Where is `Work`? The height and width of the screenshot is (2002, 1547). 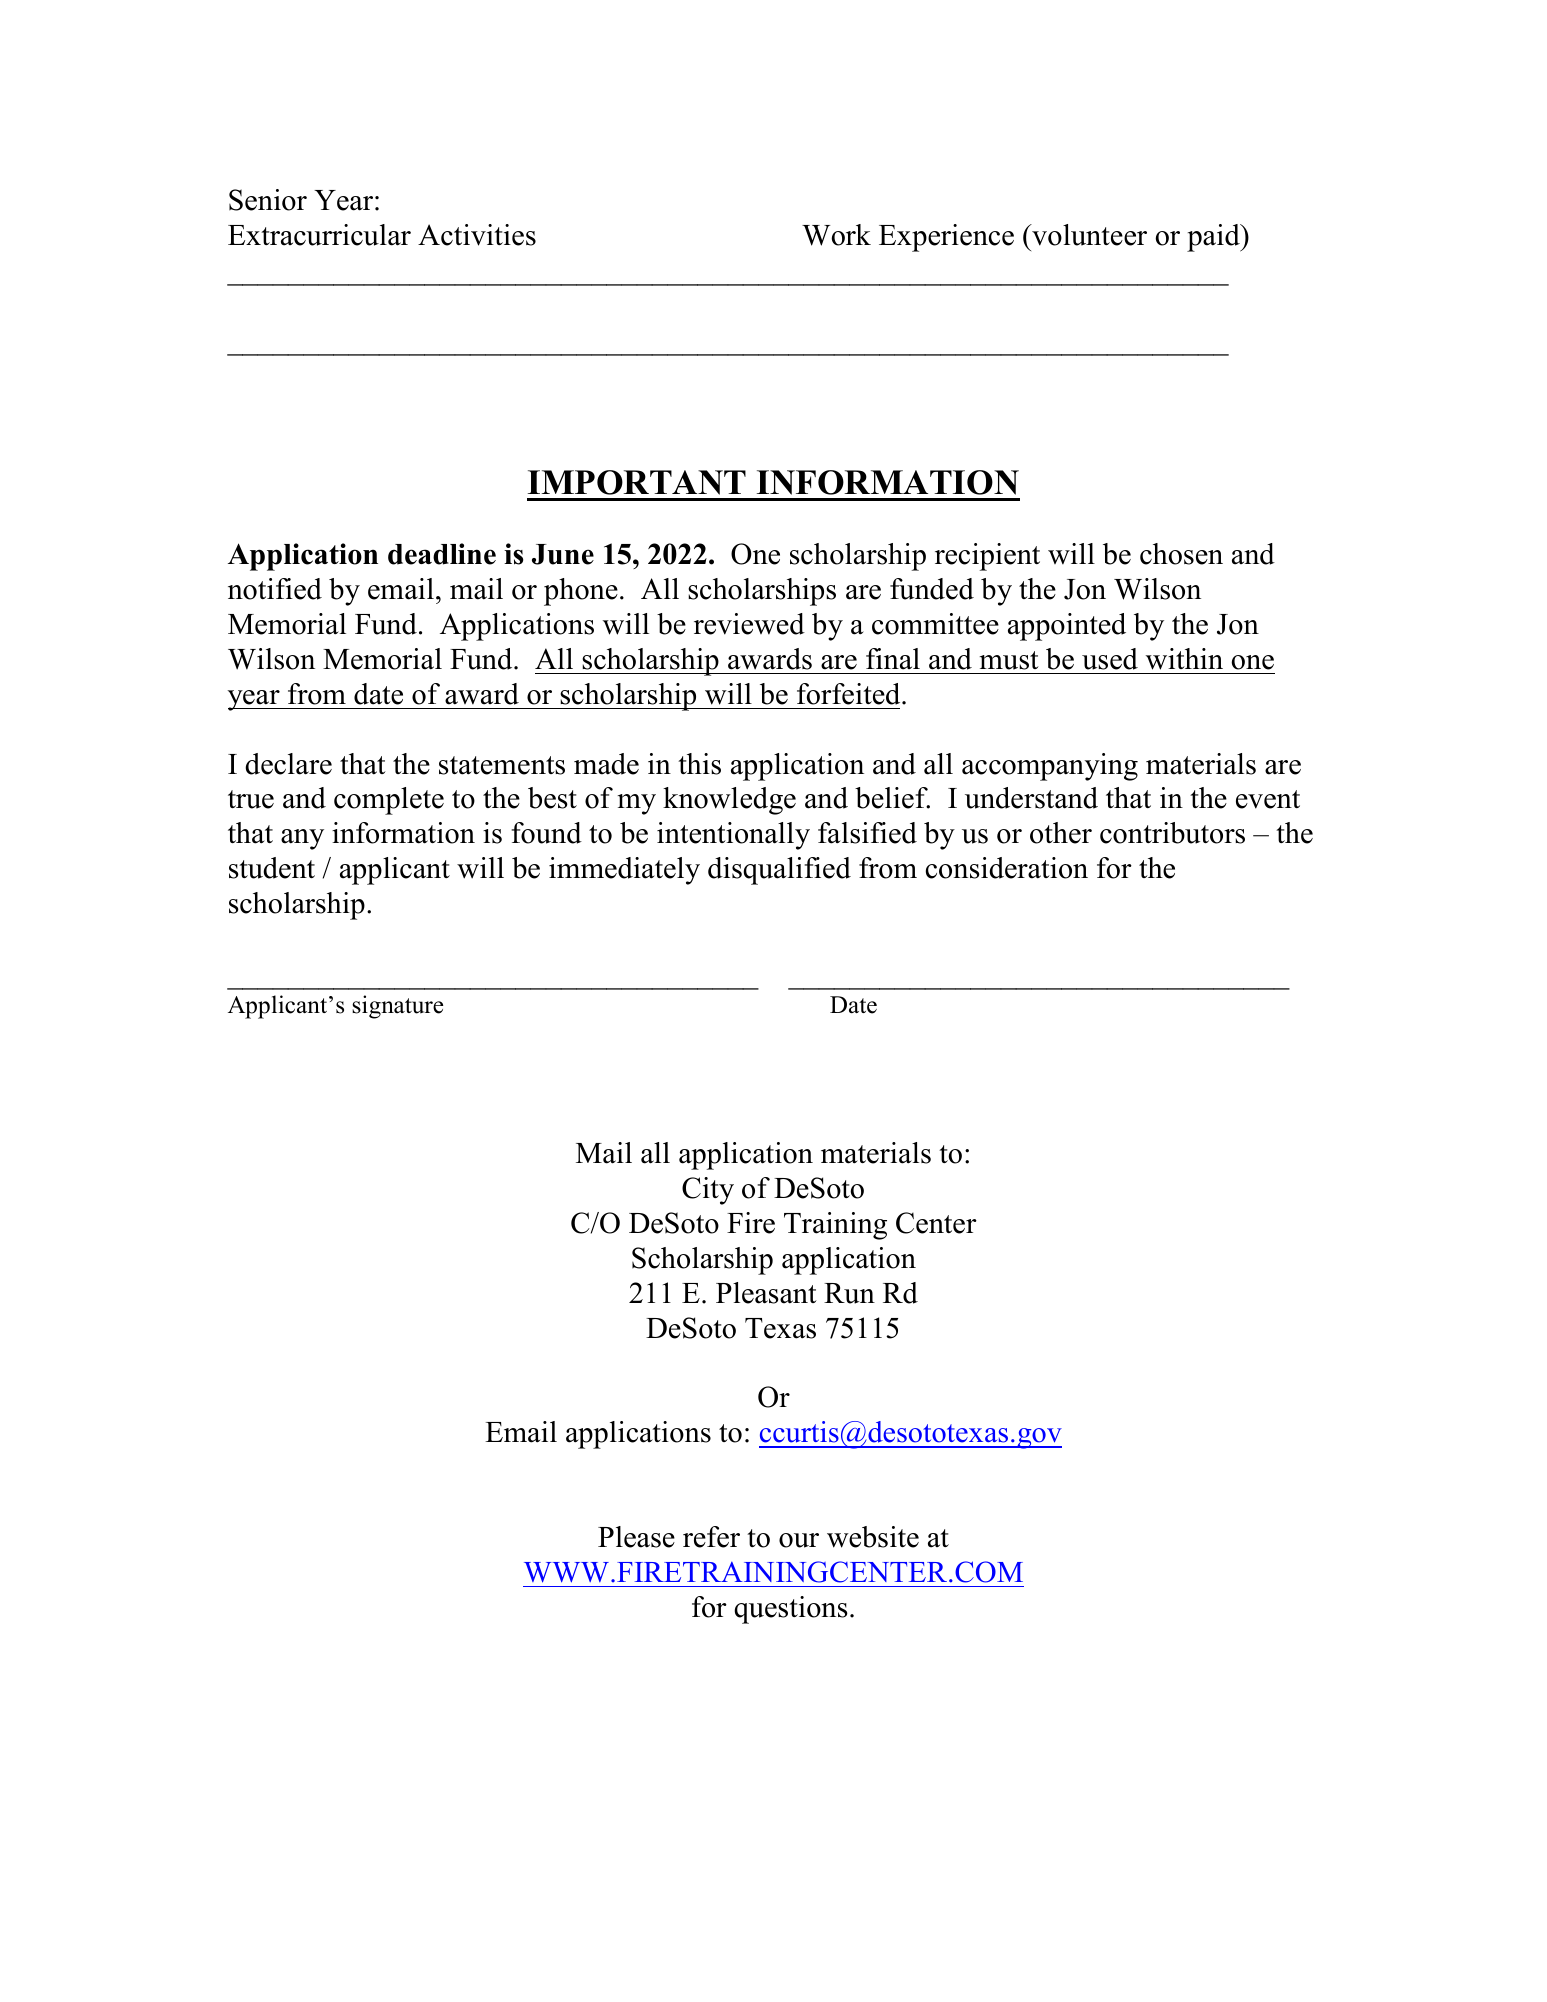
Work is located at coordinates (836, 235).
